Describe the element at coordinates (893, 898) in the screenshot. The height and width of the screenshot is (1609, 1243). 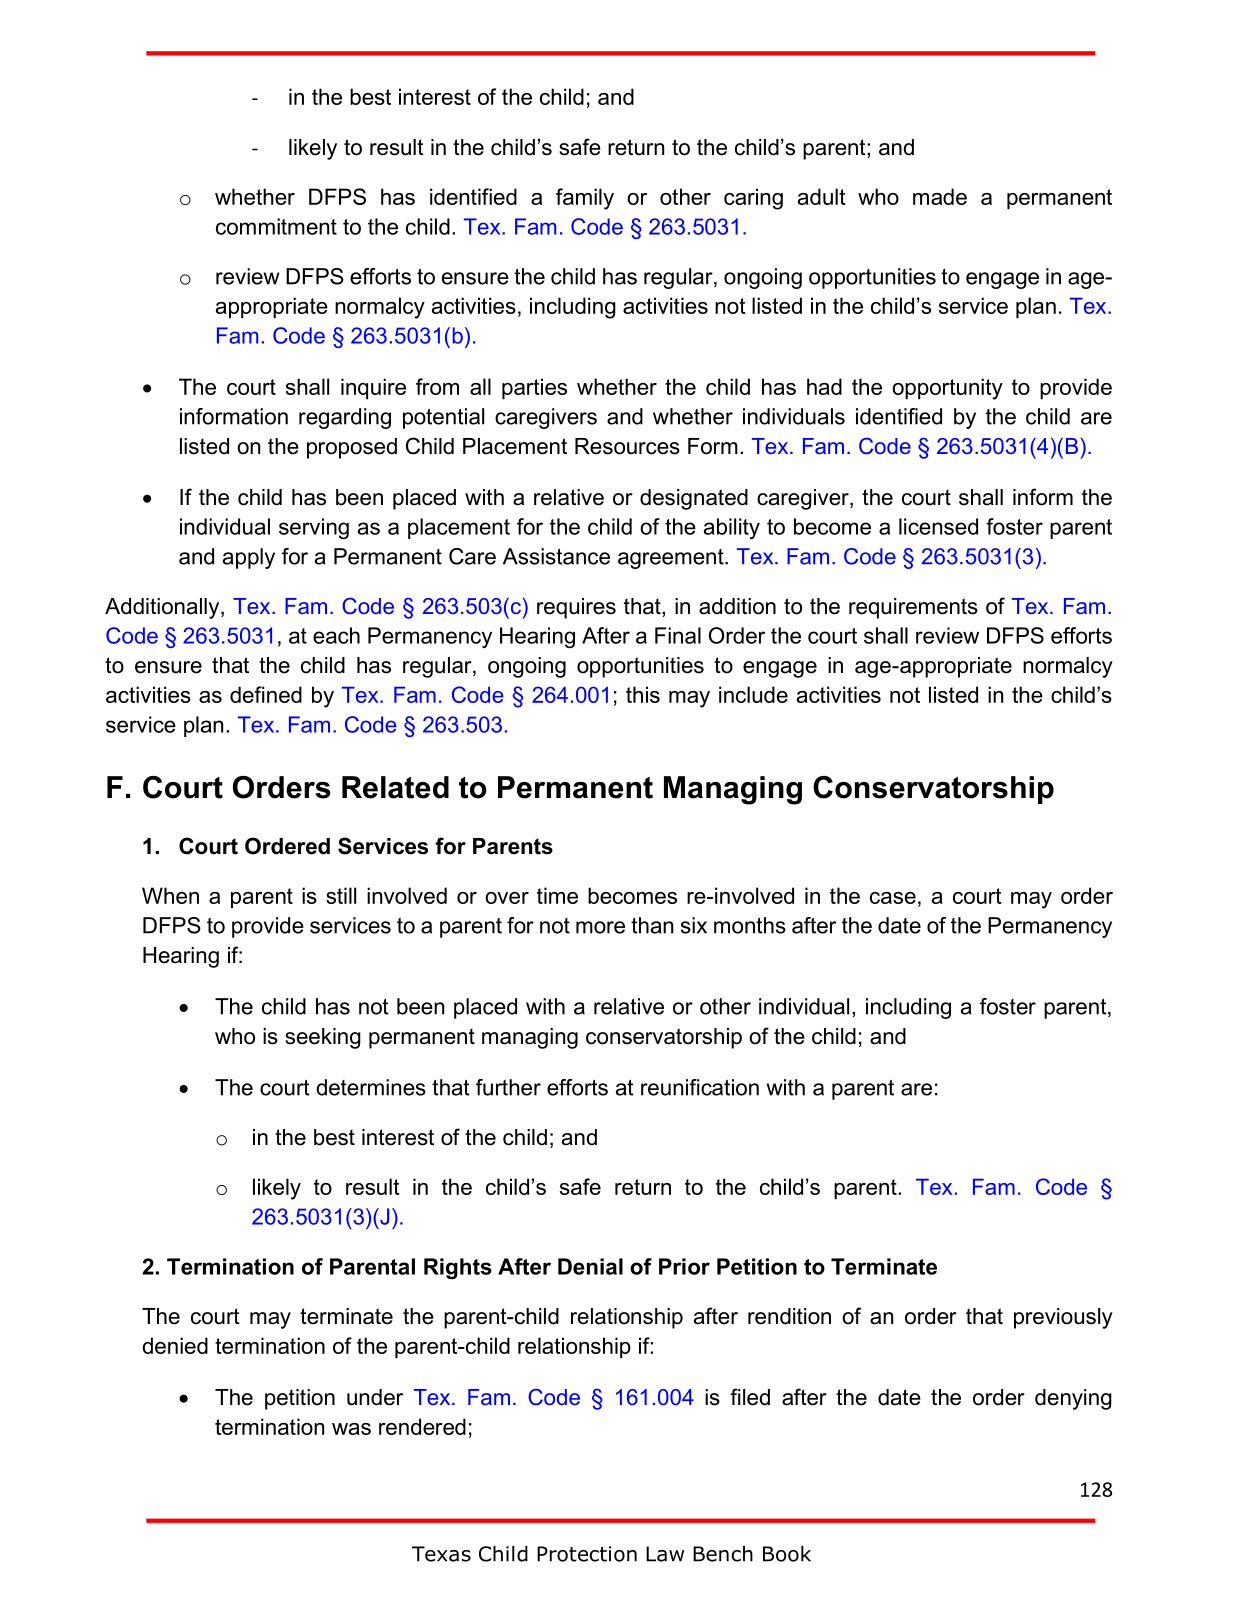
I see `case` at that location.
